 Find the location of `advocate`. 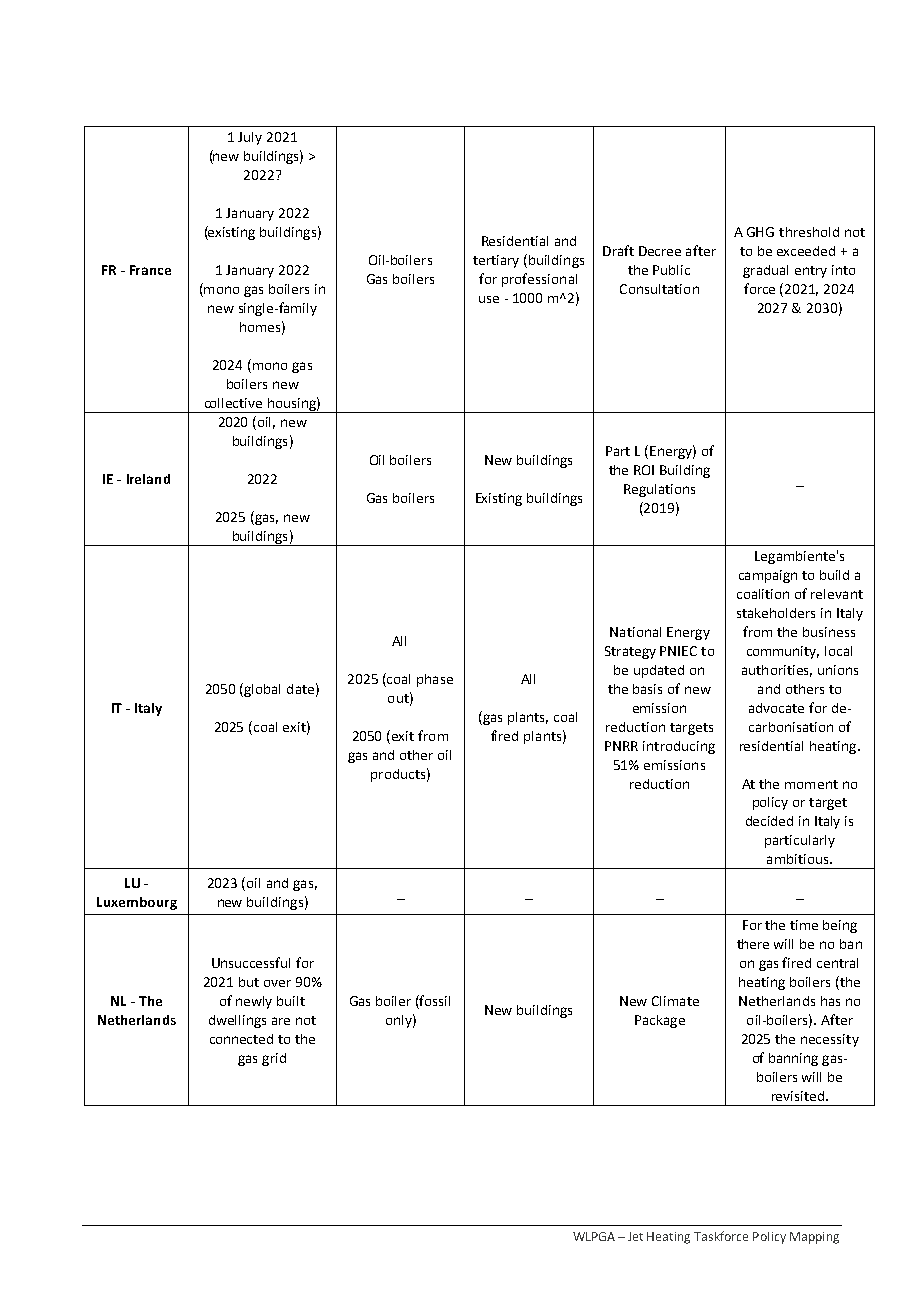

advocate is located at coordinates (776, 708).
